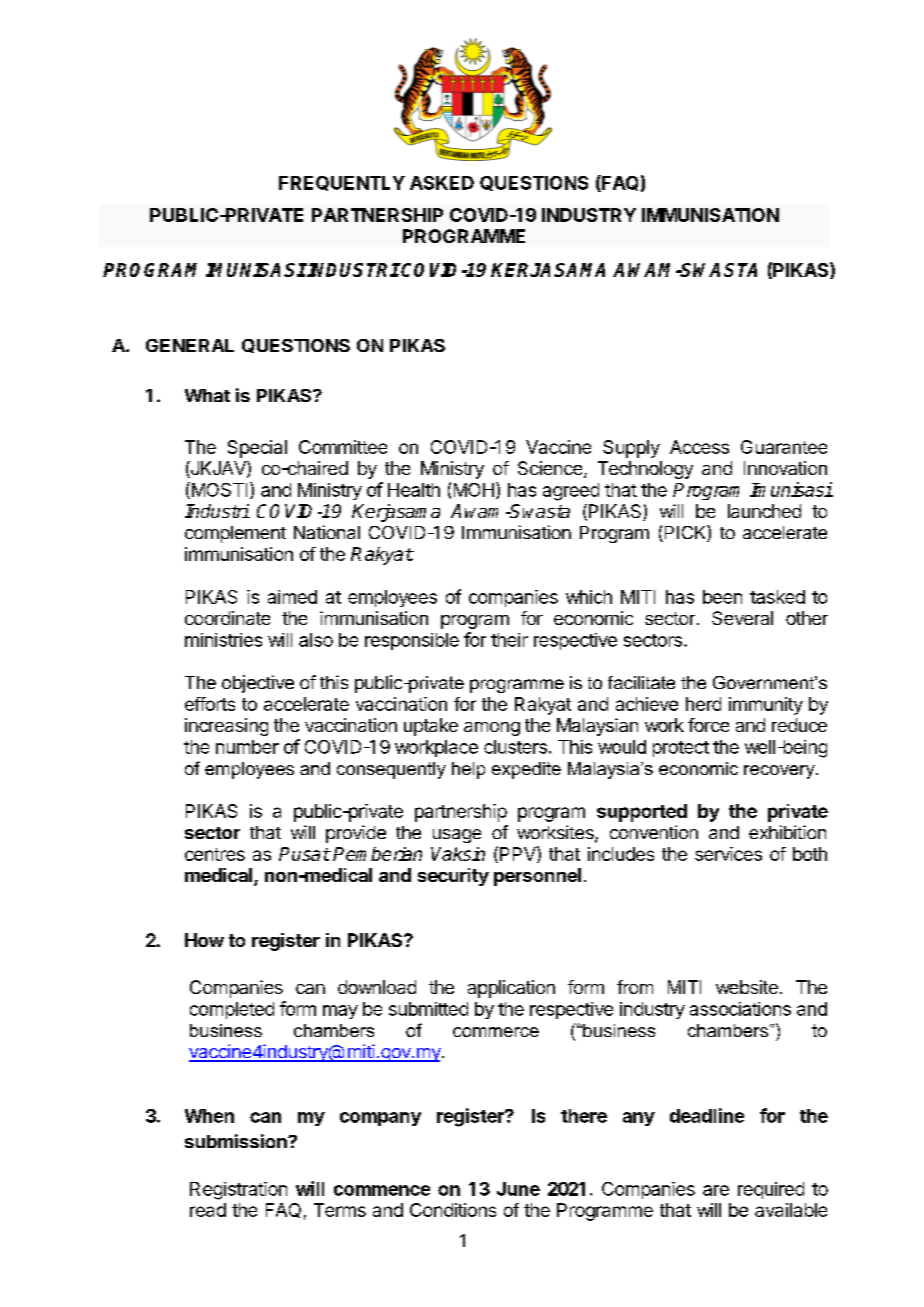  Describe the element at coordinates (492, 729) in the screenshot. I see `among` at that location.
